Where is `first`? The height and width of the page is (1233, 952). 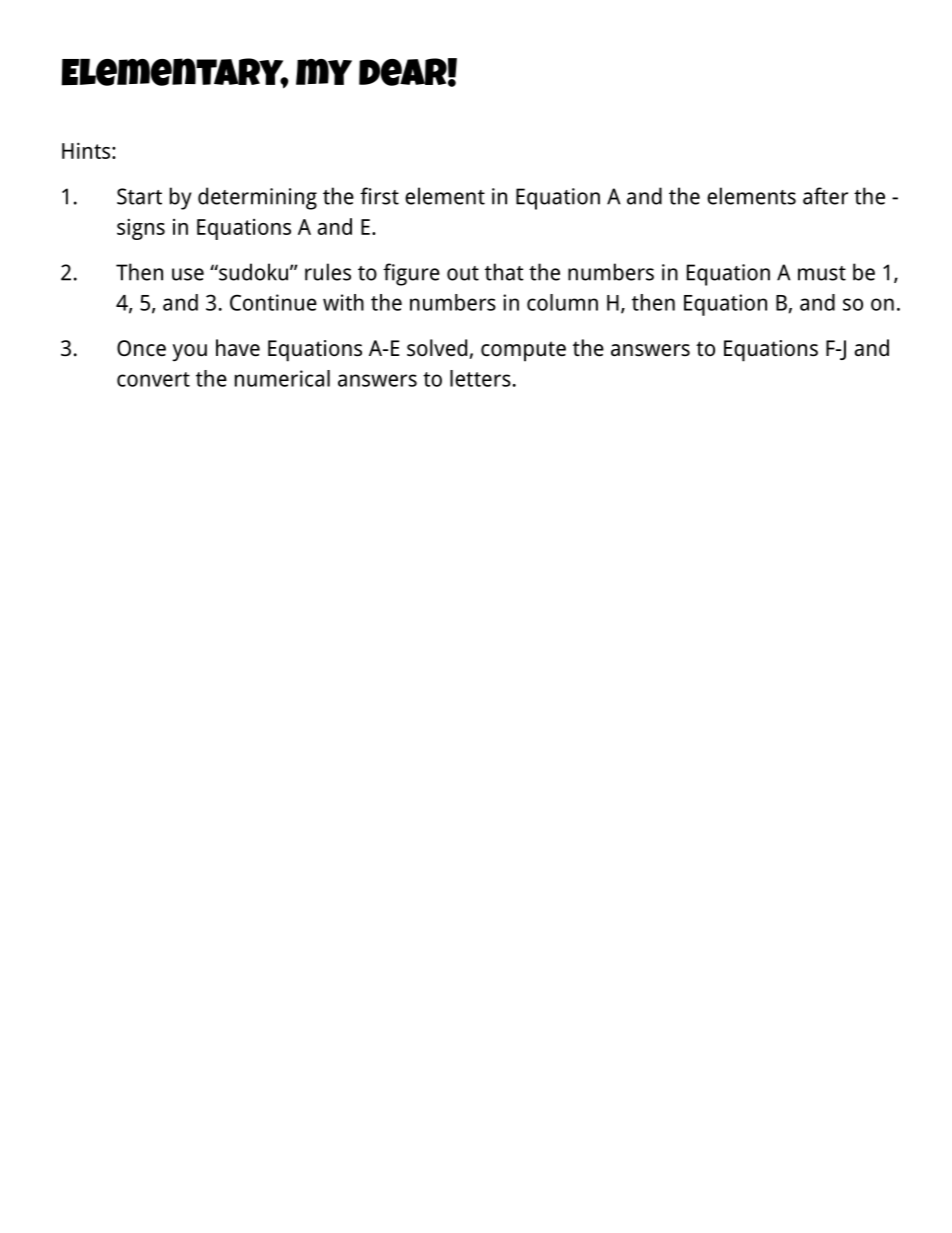 first is located at coordinates (379, 196).
